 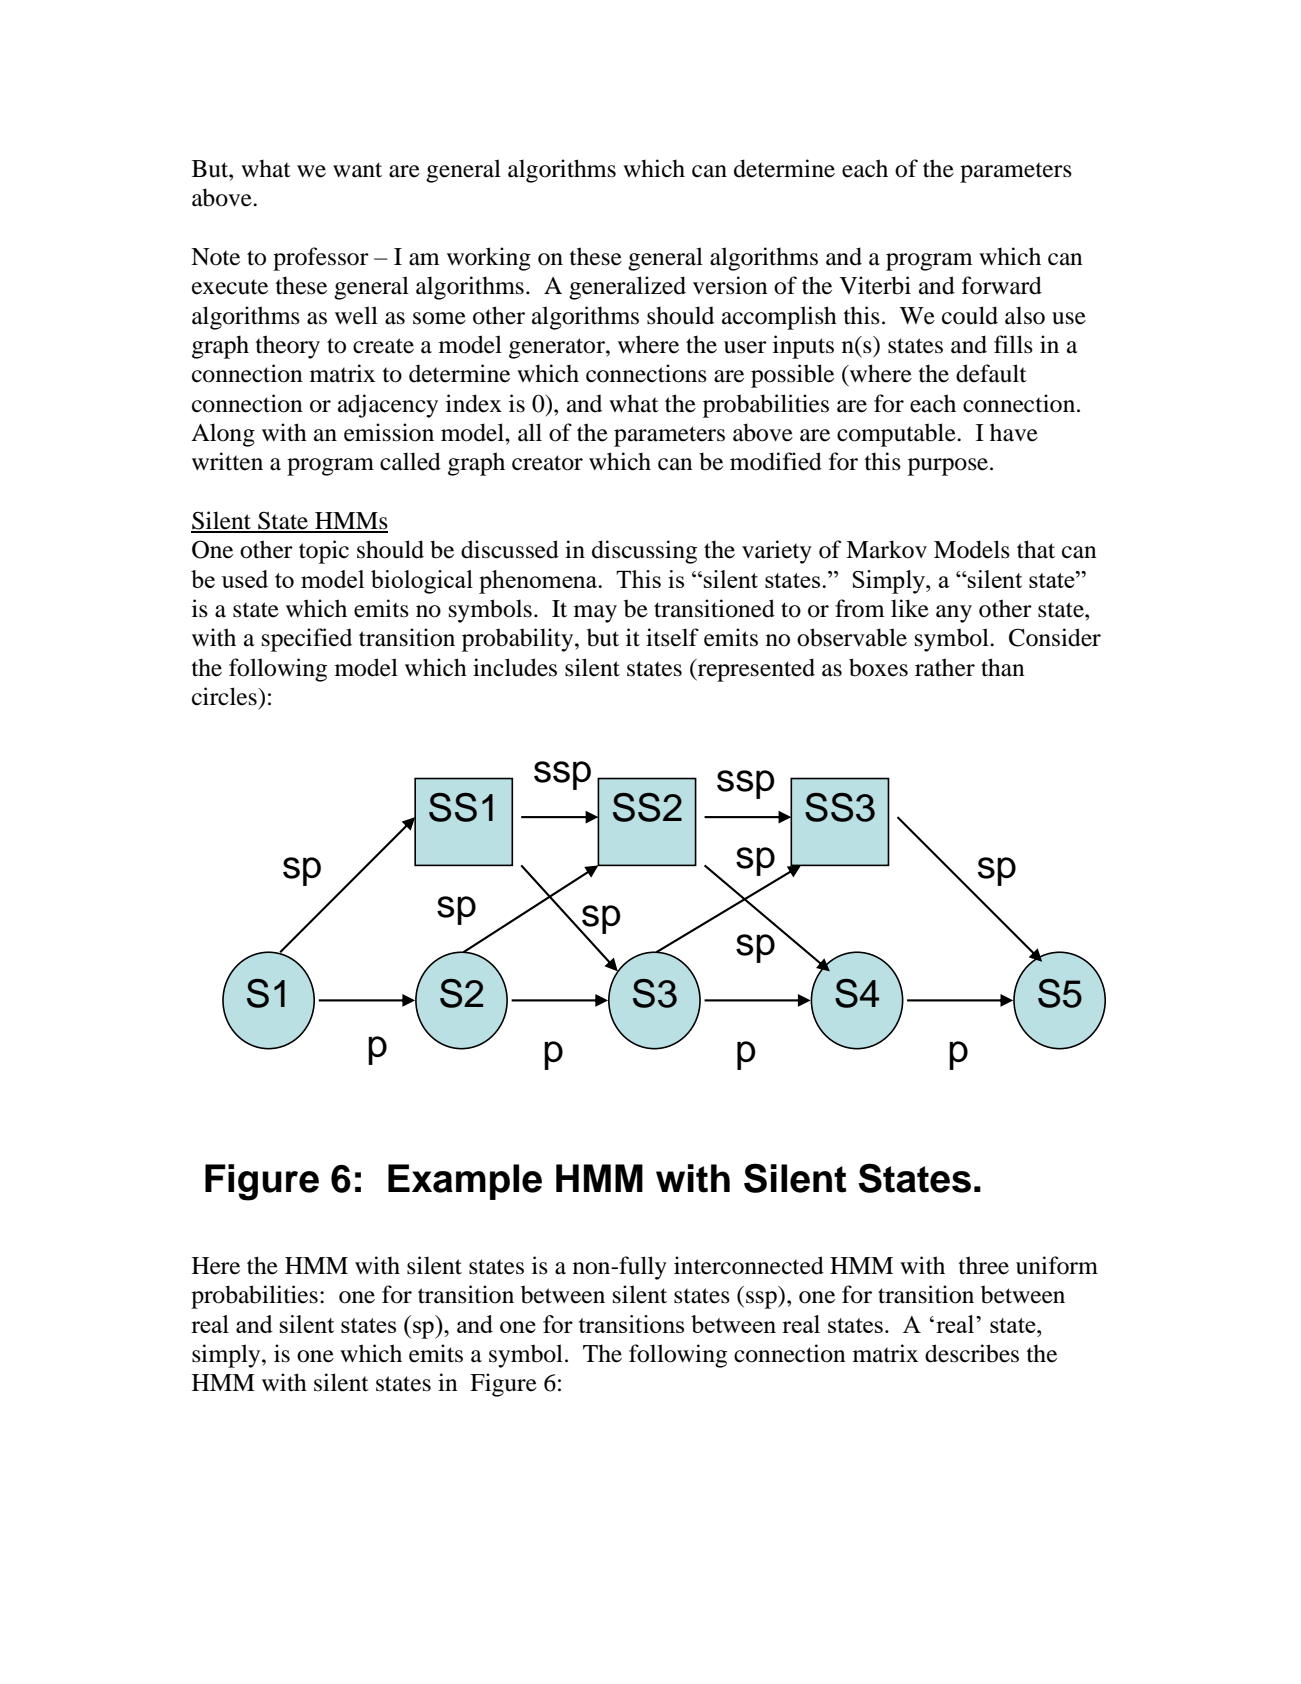 What do you see at coordinates (755, 670) in the page?
I see `represented` at bounding box center [755, 670].
